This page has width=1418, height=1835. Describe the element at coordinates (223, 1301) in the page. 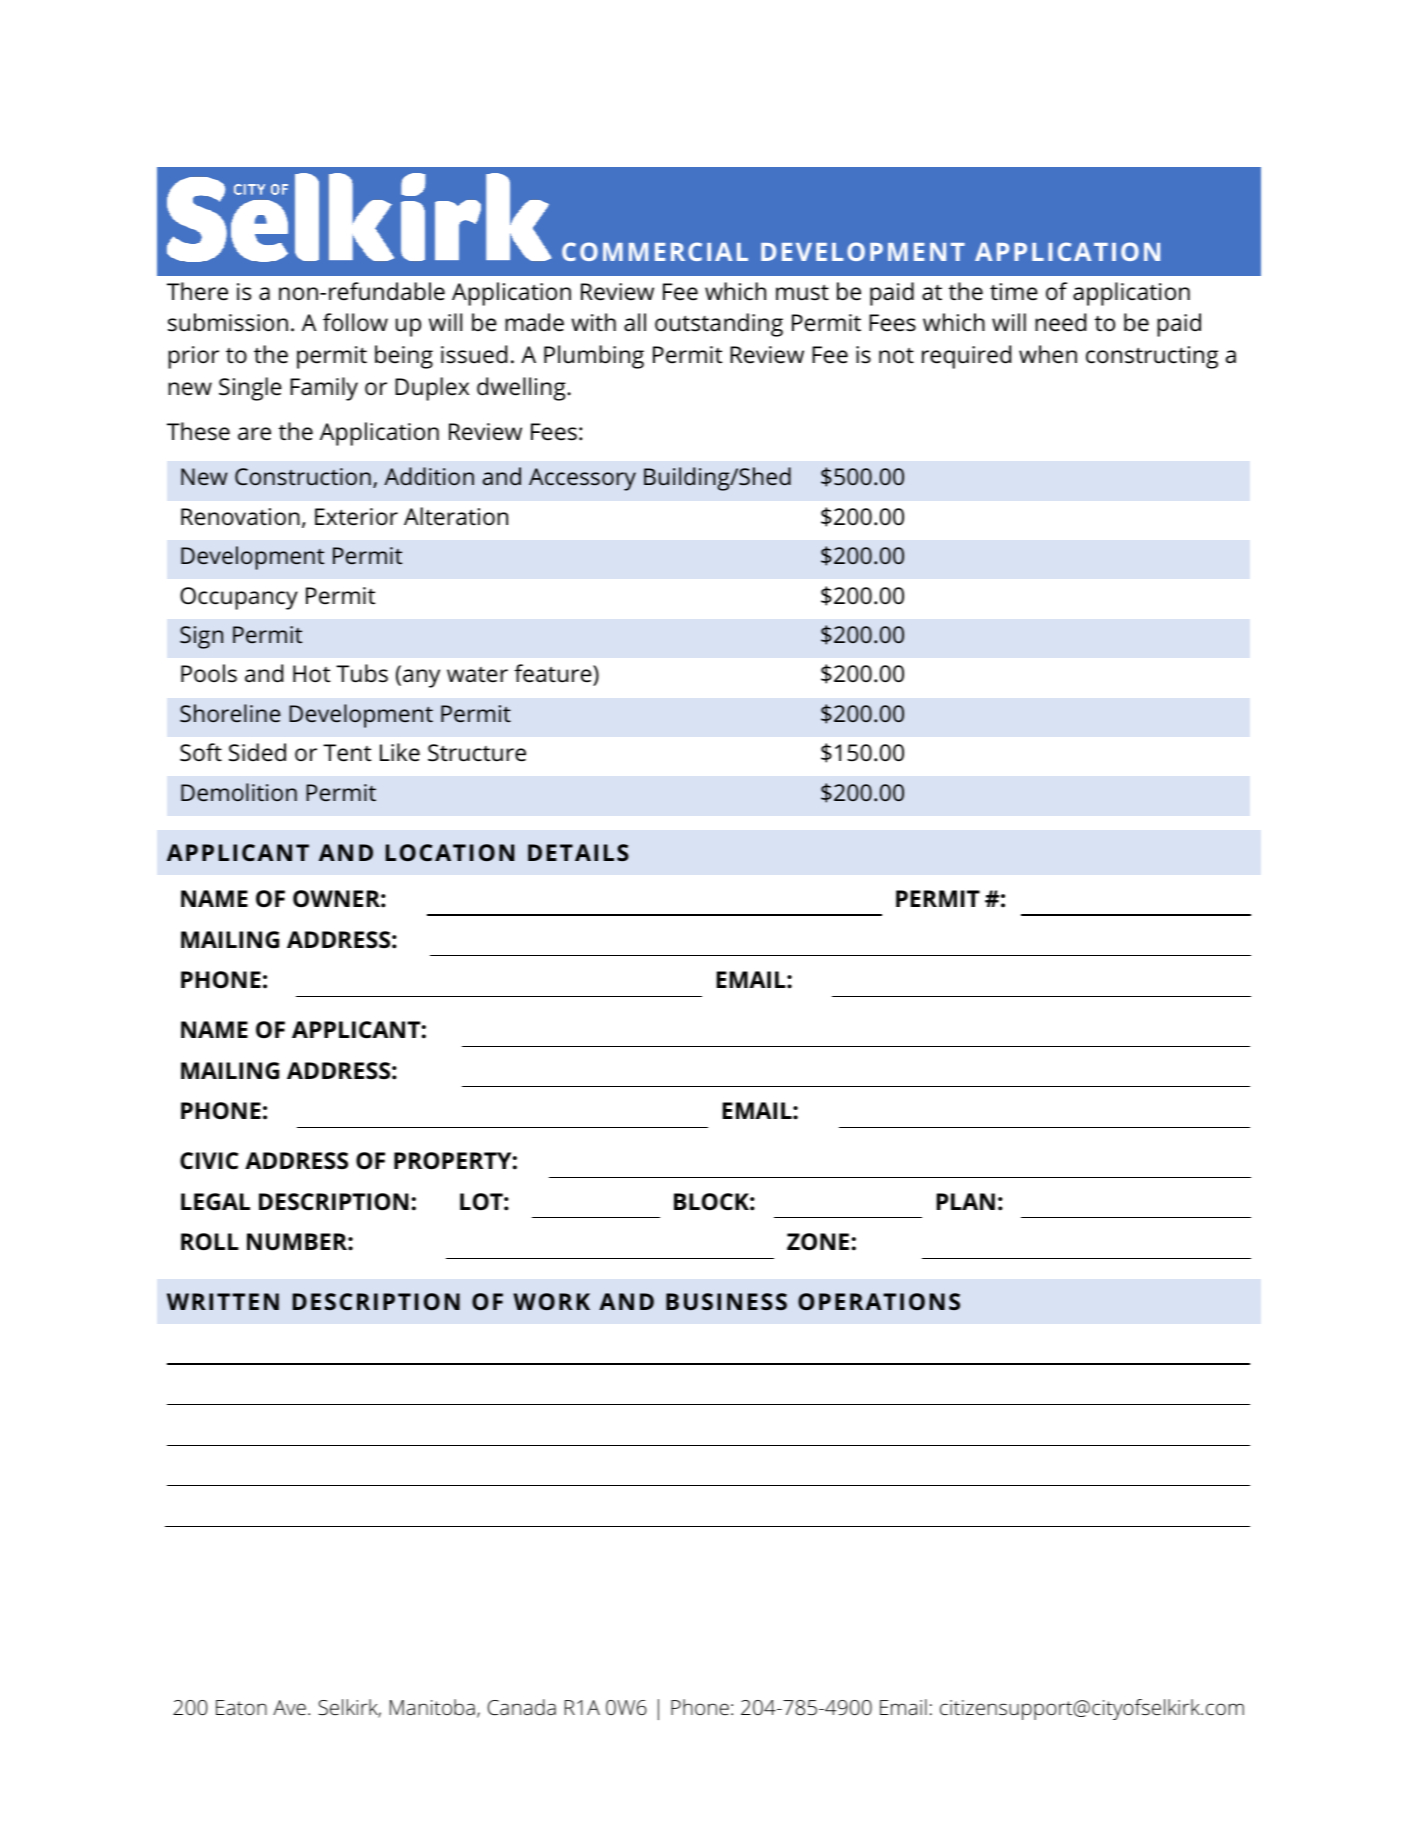

I see `WRITTEN` at that location.
